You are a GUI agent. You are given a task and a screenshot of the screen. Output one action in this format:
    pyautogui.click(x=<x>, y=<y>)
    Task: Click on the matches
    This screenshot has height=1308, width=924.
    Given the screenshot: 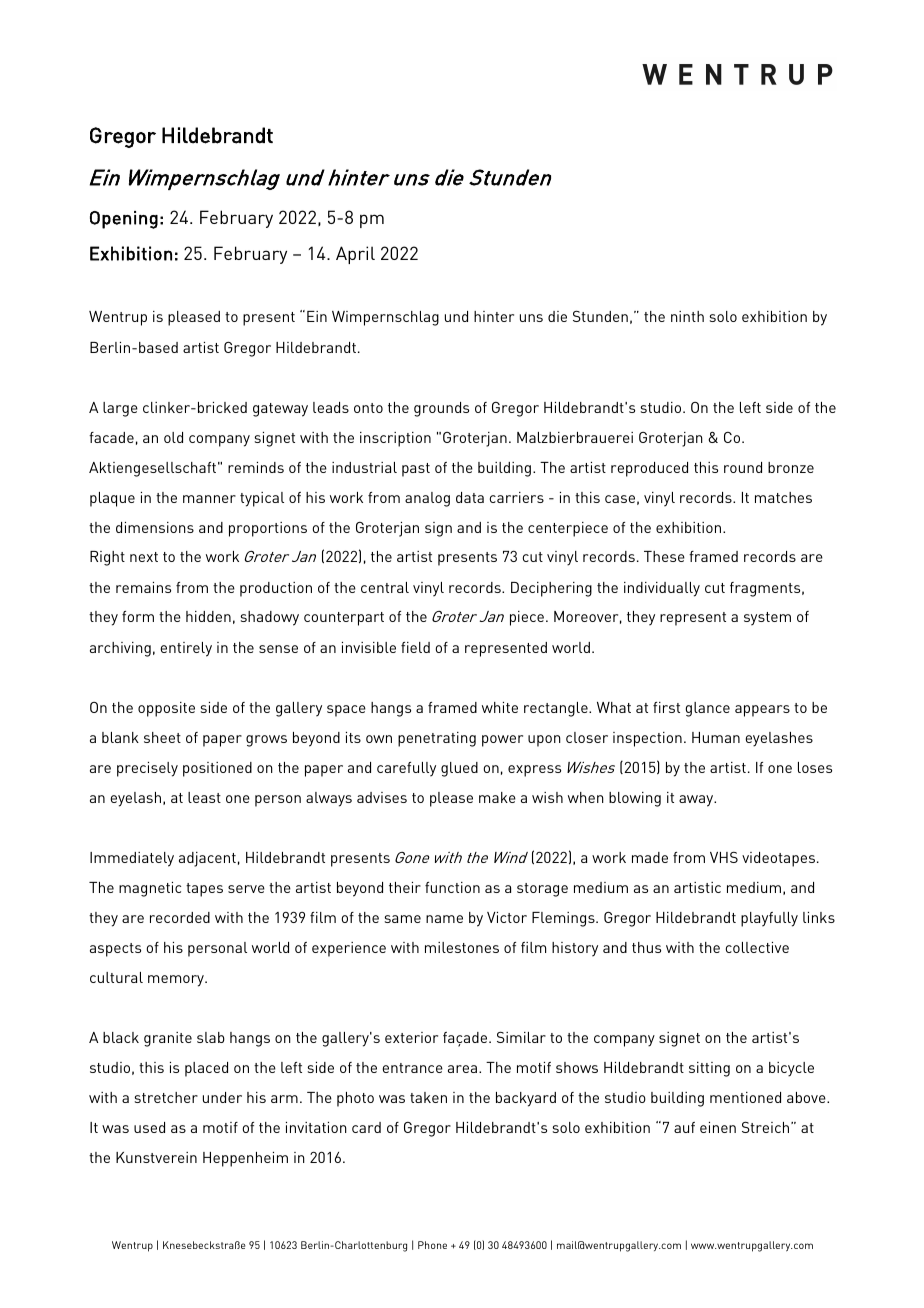 What is the action you would take?
    pyautogui.click(x=783, y=497)
